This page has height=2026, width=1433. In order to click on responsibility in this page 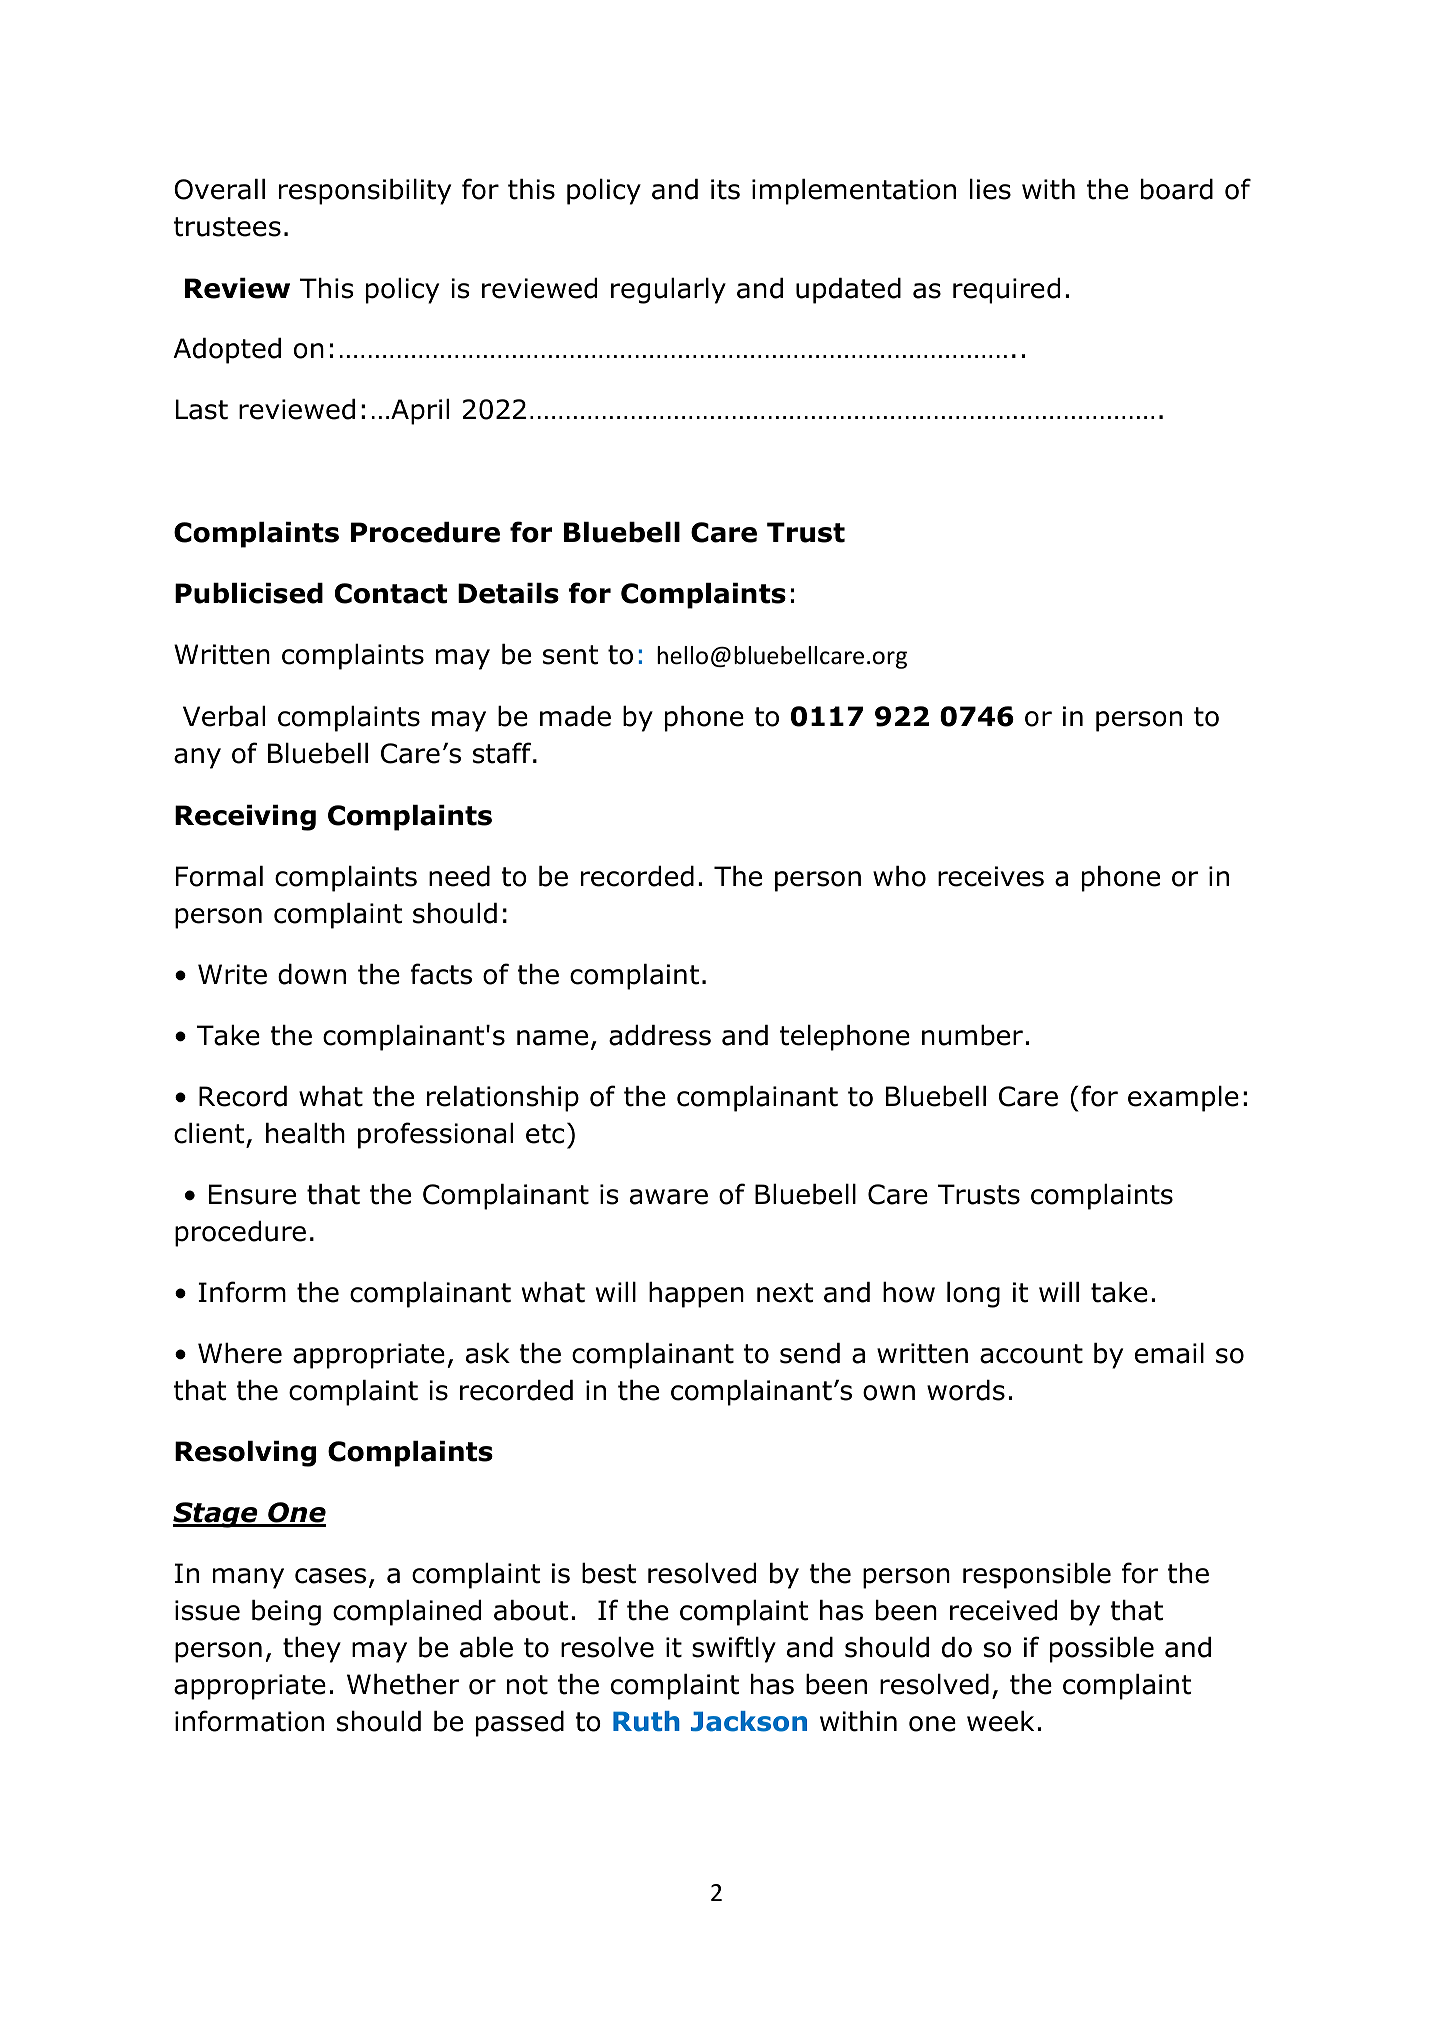, I will do `click(365, 192)`.
